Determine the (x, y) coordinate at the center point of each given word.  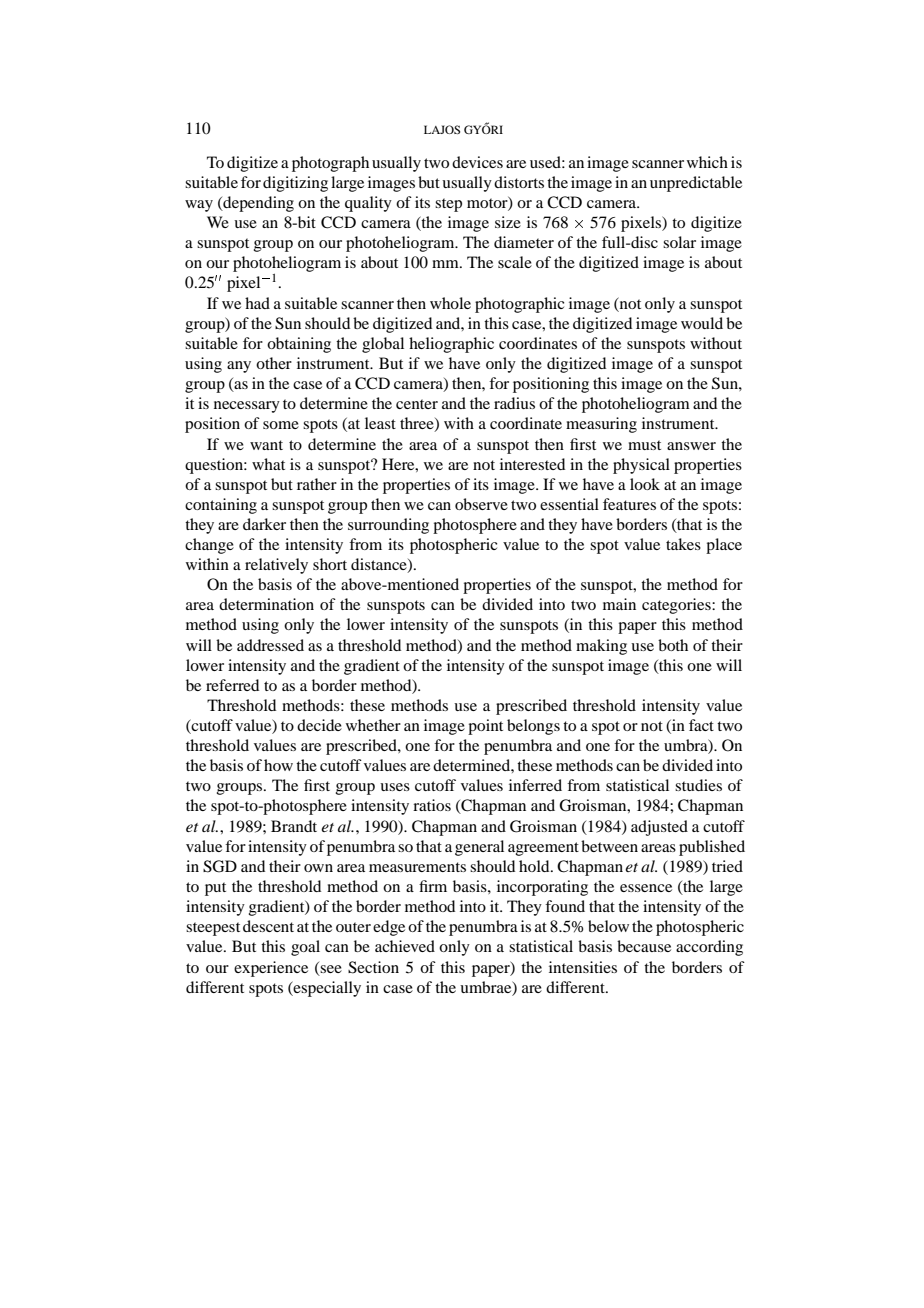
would (702, 323)
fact (701, 725)
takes (683, 544)
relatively (276, 566)
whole (450, 303)
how (278, 765)
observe (481, 504)
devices (477, 162)
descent (268, 926)
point (485, 727)
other (274, 363)
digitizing (295, 184)
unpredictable (696, 184)
